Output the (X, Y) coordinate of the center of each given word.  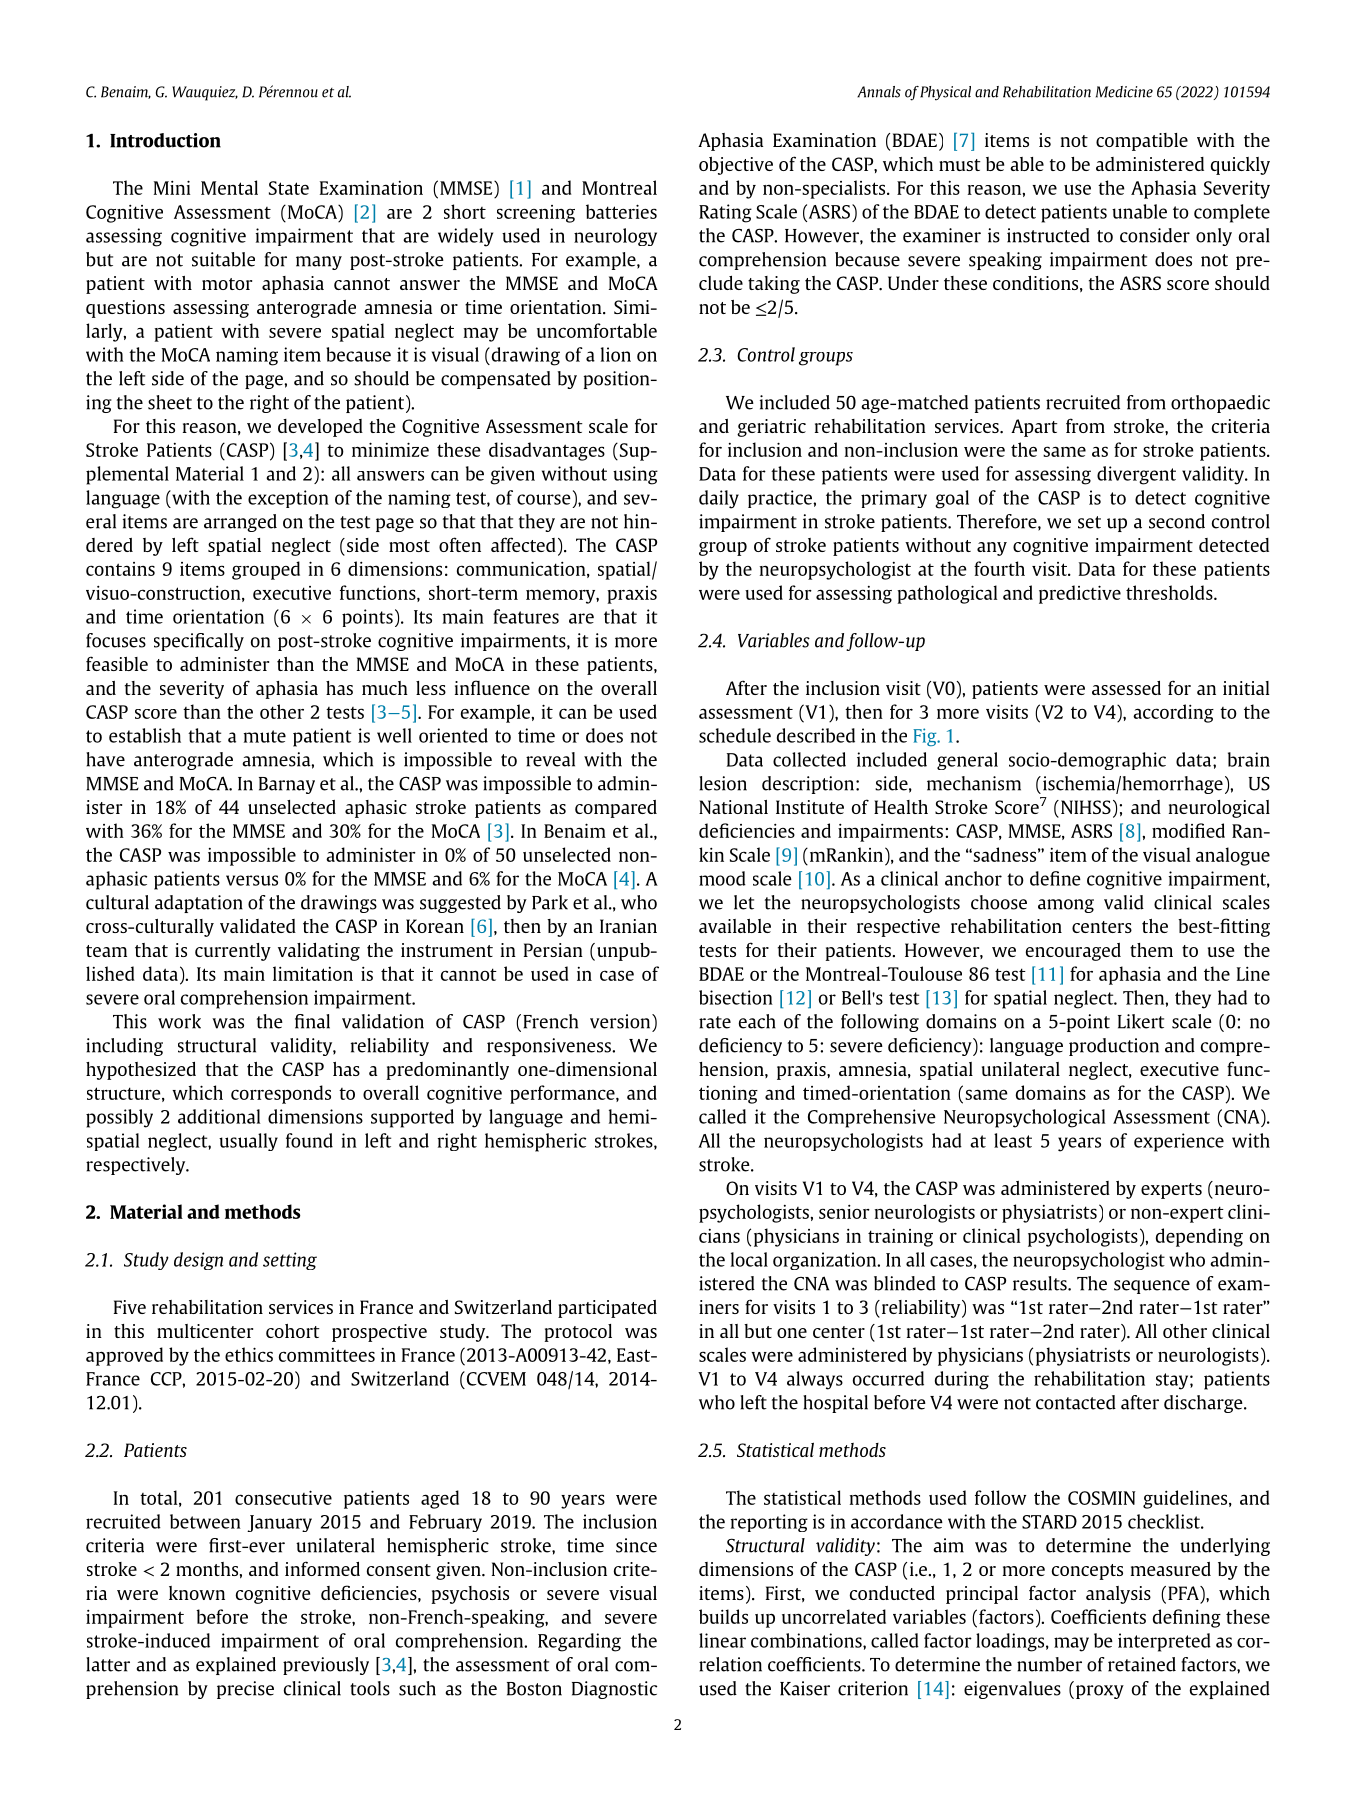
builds (723, 1616)
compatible (1142, 142)
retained (1142, 1664)
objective (736, 166)
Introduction (165, 140)
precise (245, 1690)
